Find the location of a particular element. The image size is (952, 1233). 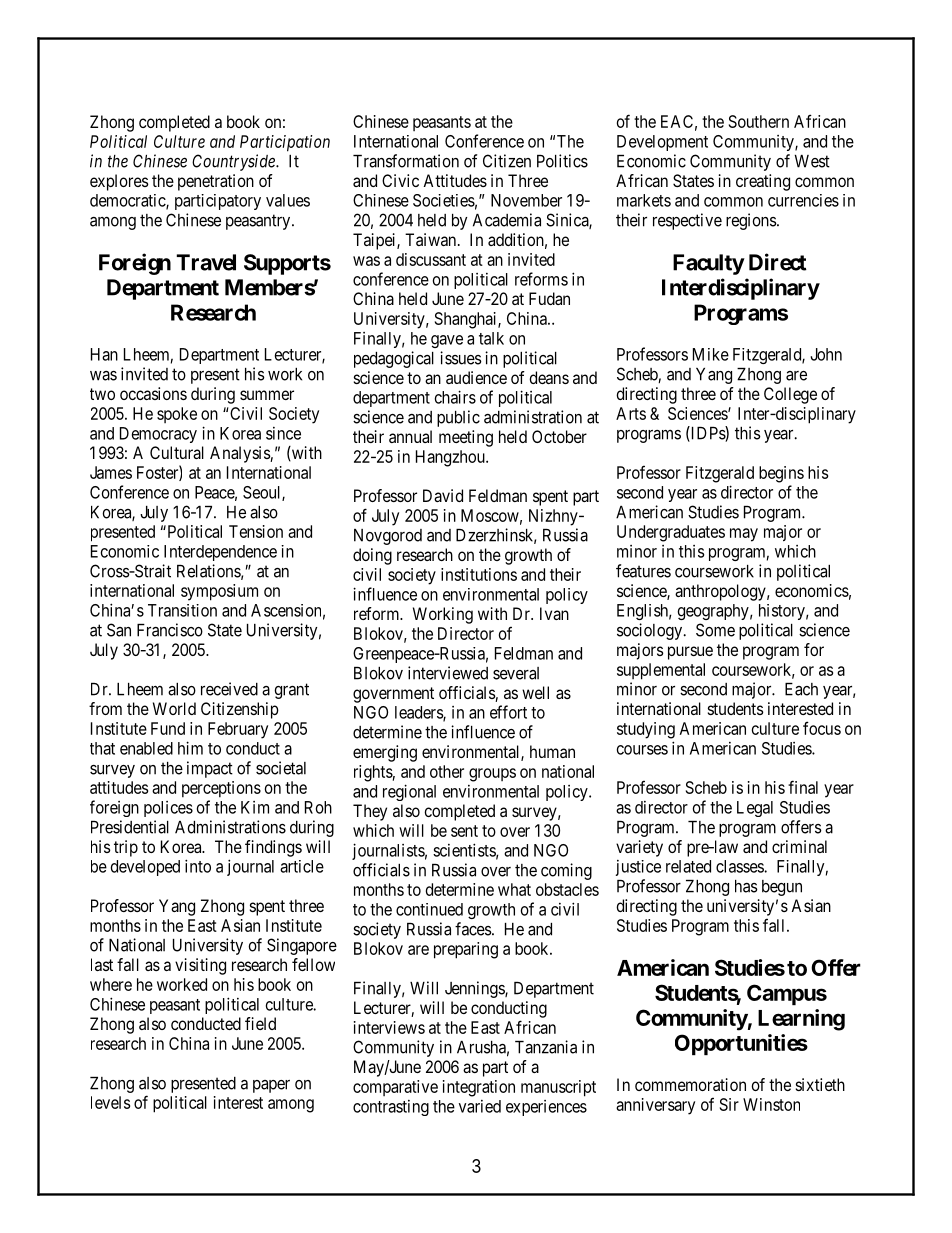

classes is located at coordinates (740, 866).
